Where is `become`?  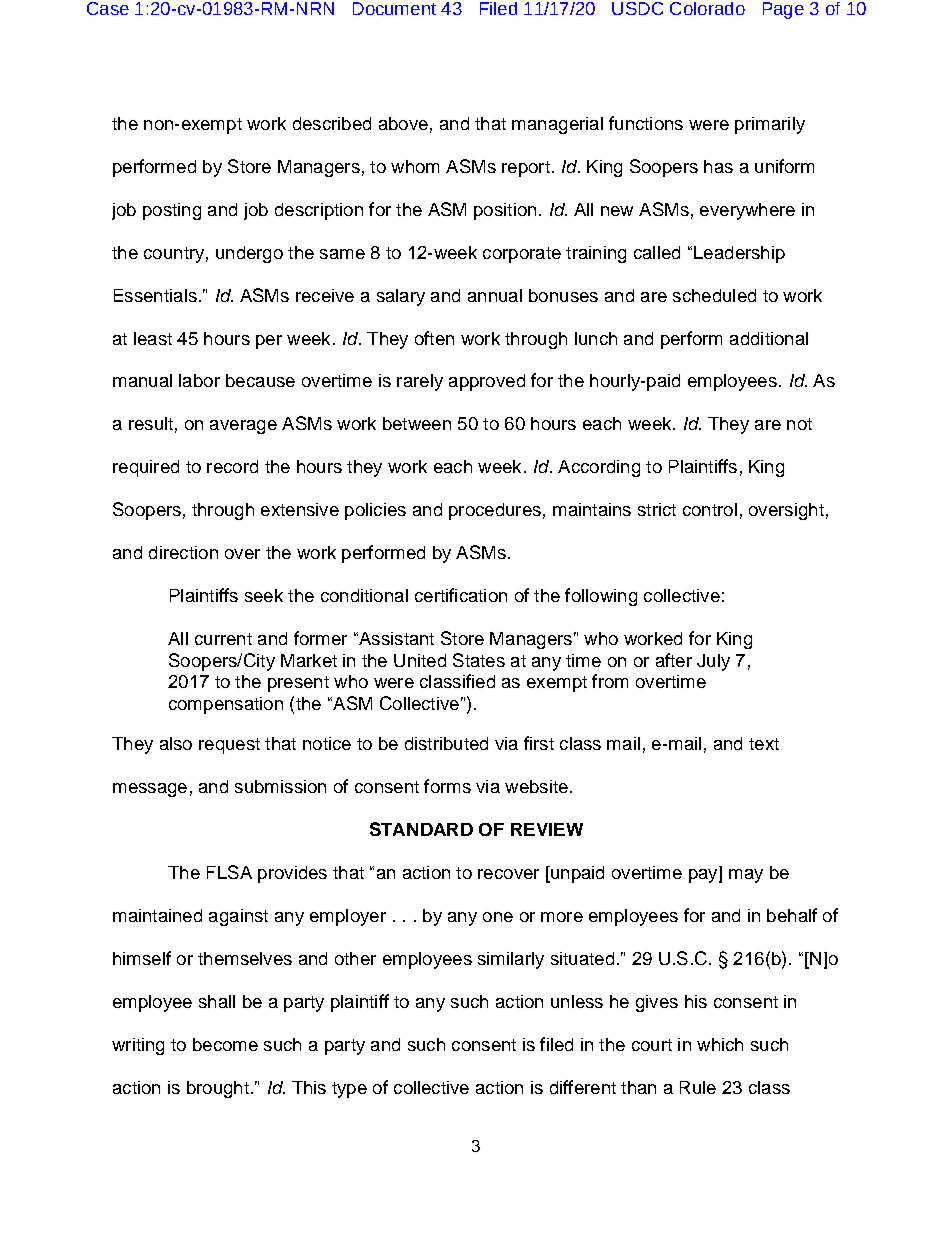
become is located at coordinates (225, 1044).
